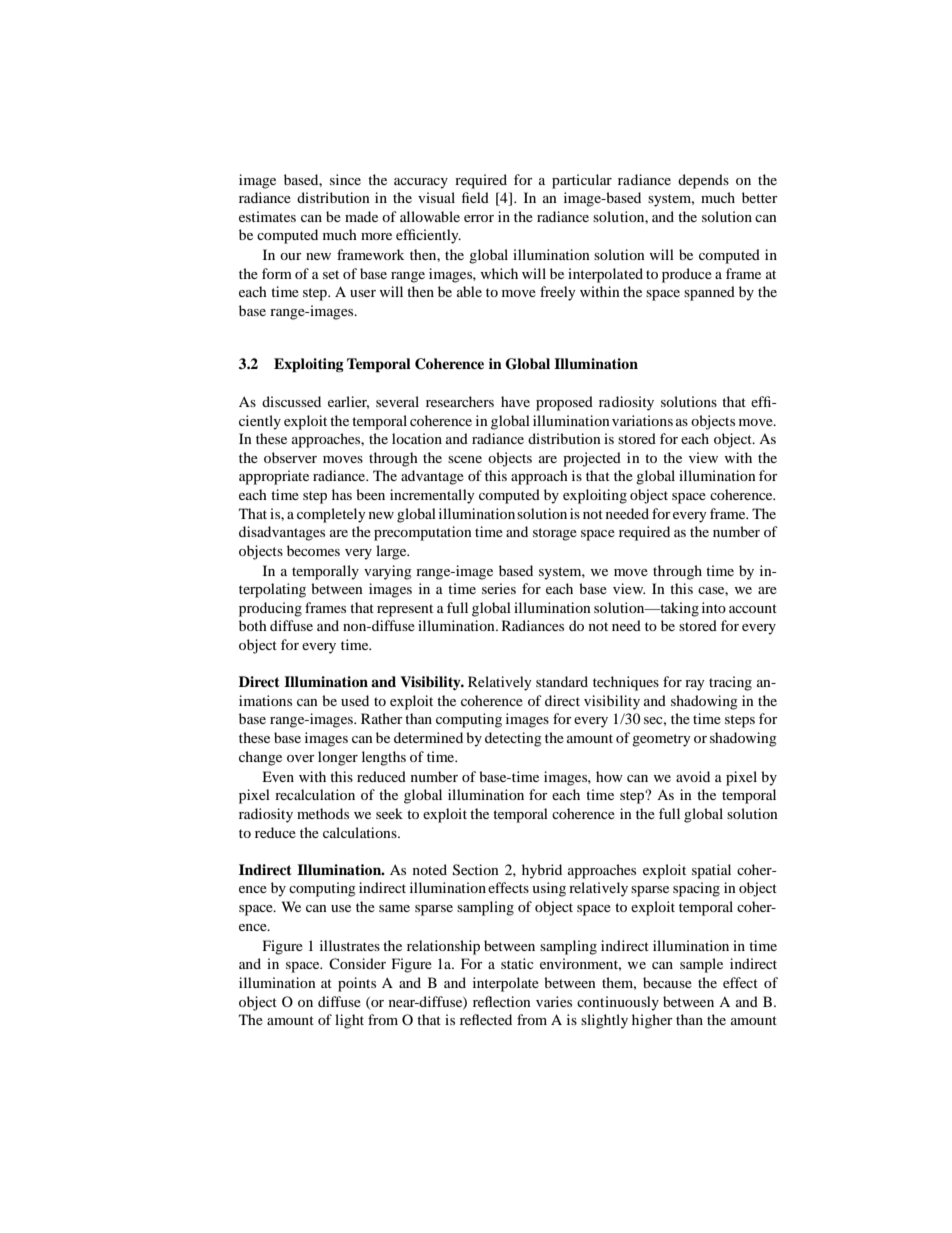 This screenshot has width=952, height=1233. What do you see at coordinates (345, 179) in the screenshot?
I see `since` at bounding box center [345, 179].
